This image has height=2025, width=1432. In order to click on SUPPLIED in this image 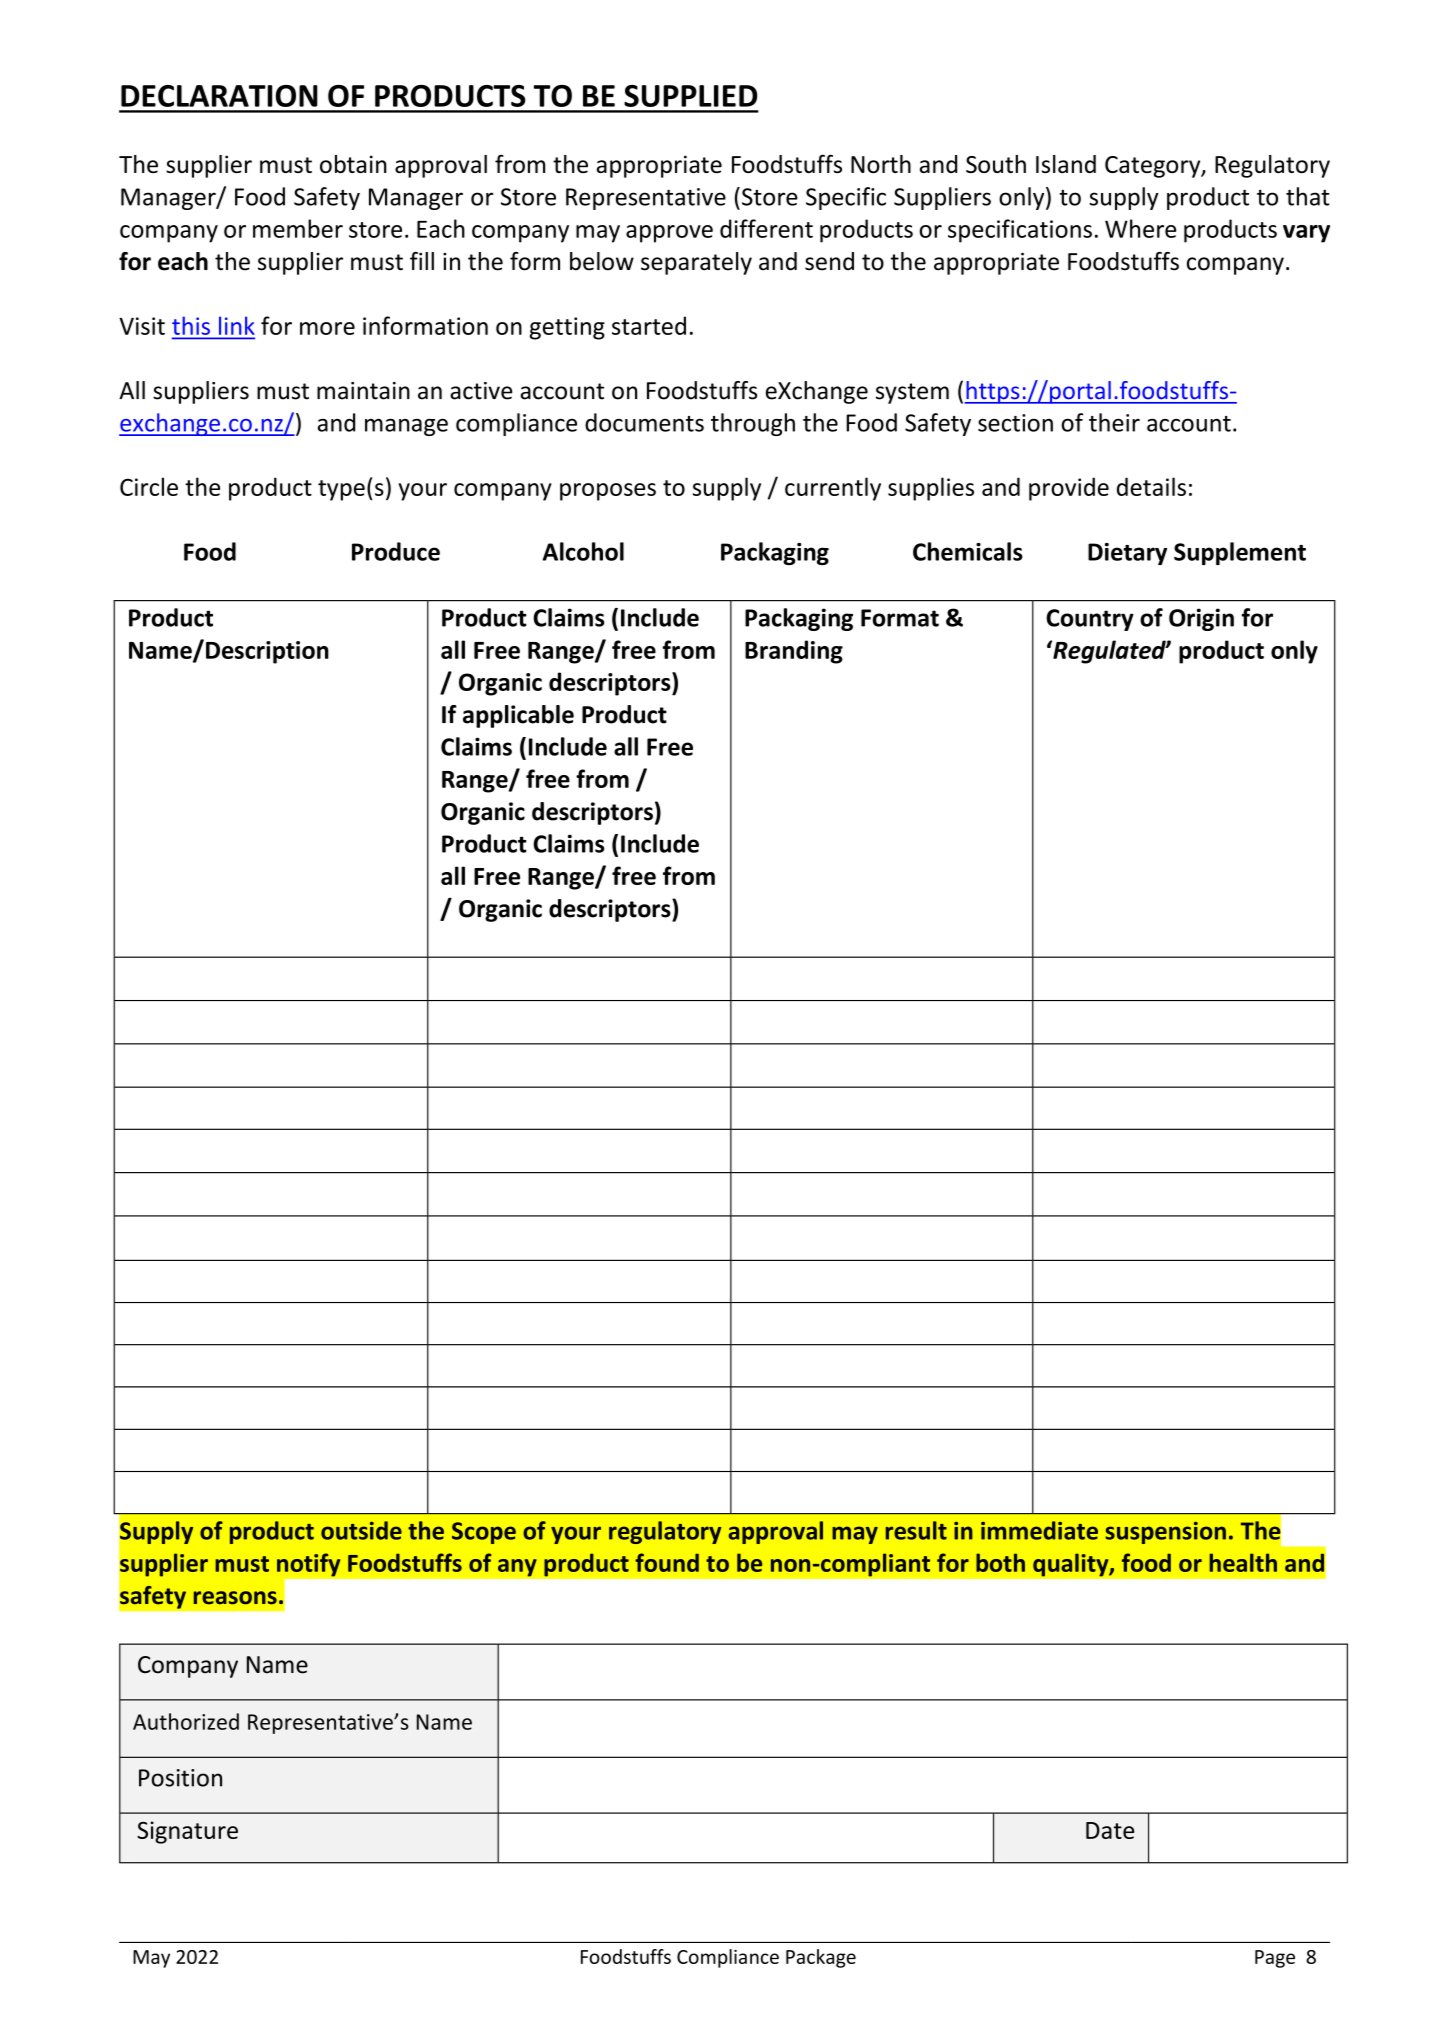, I will do `click(690, 96)`.
